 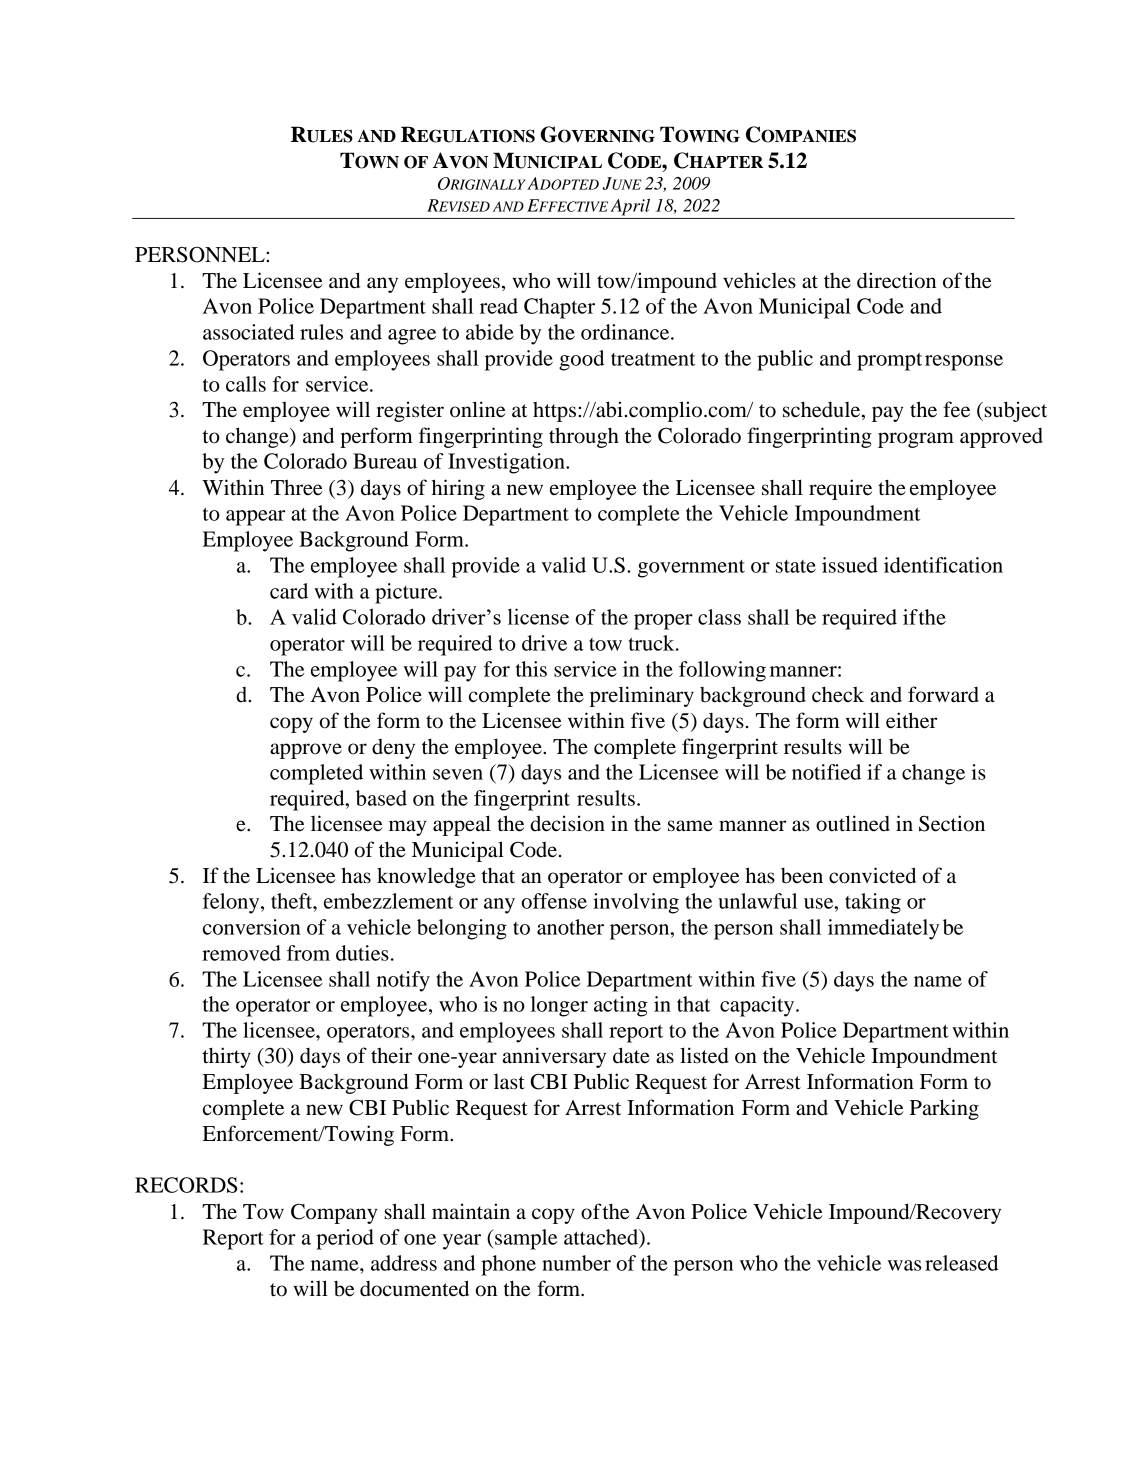 What do you see at coordinates (642, 696) in the page?
I see `preliminary` at bounding box center [642, 696].
